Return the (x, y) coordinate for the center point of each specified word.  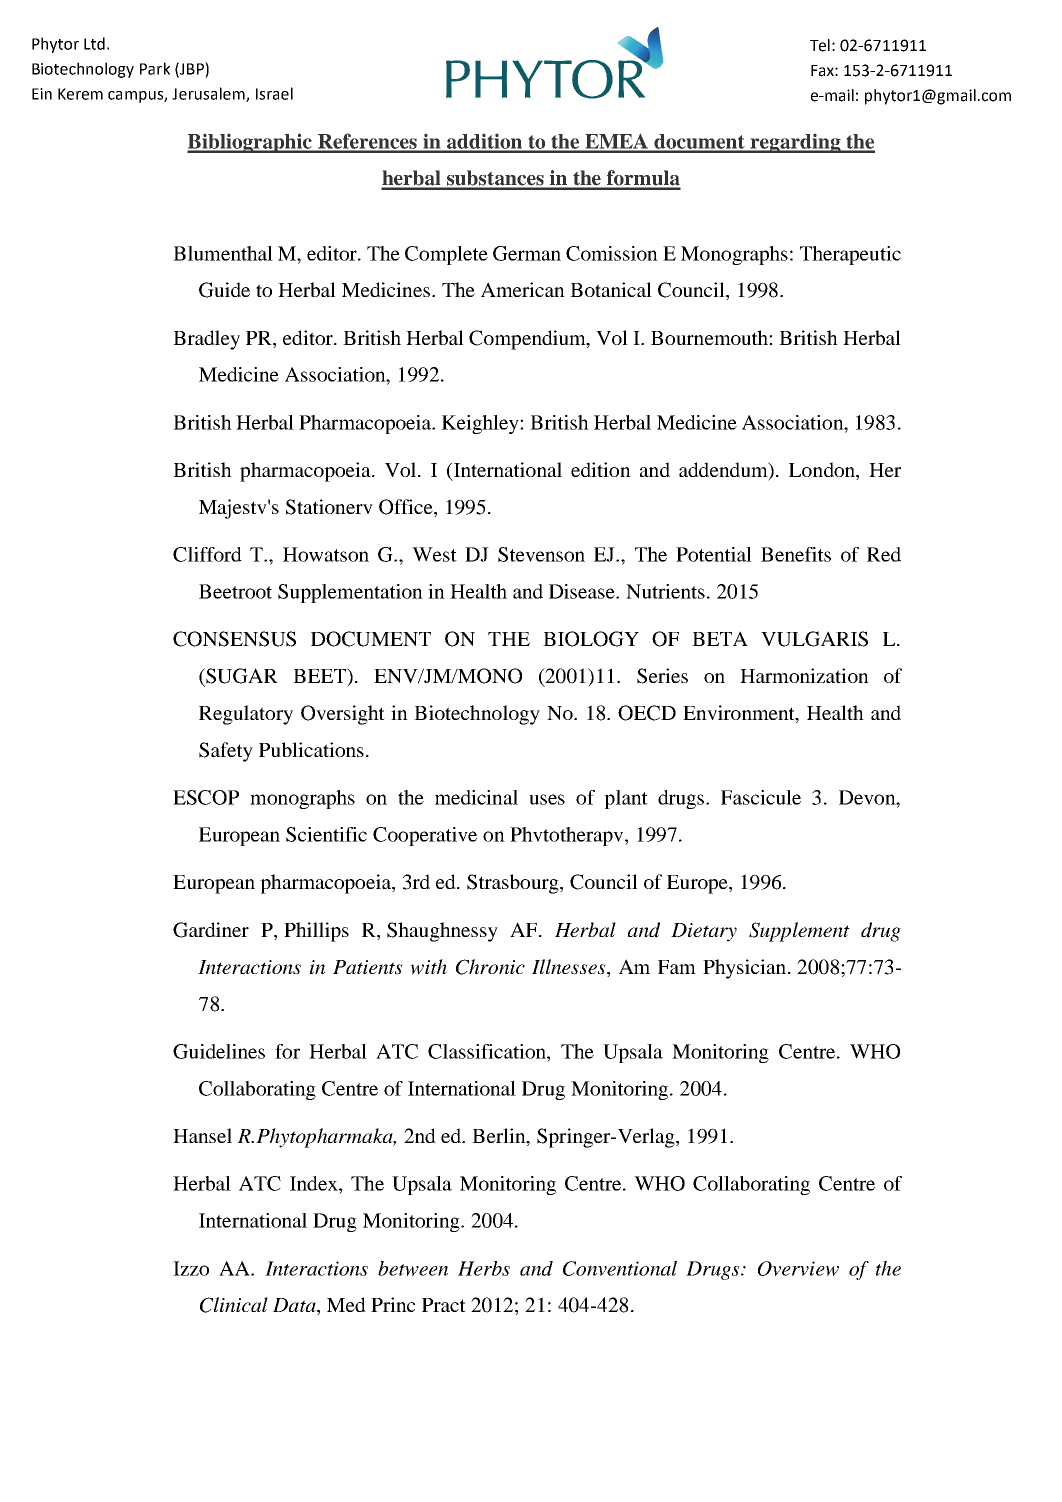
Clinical (234, 1305)
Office (407, 508)
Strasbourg (514, 884)
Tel (820, 45)
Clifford (207, 554)
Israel (274, 93)
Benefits (796, 554)
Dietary (704, 932)
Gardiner (211, 930)
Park (155, 68)
